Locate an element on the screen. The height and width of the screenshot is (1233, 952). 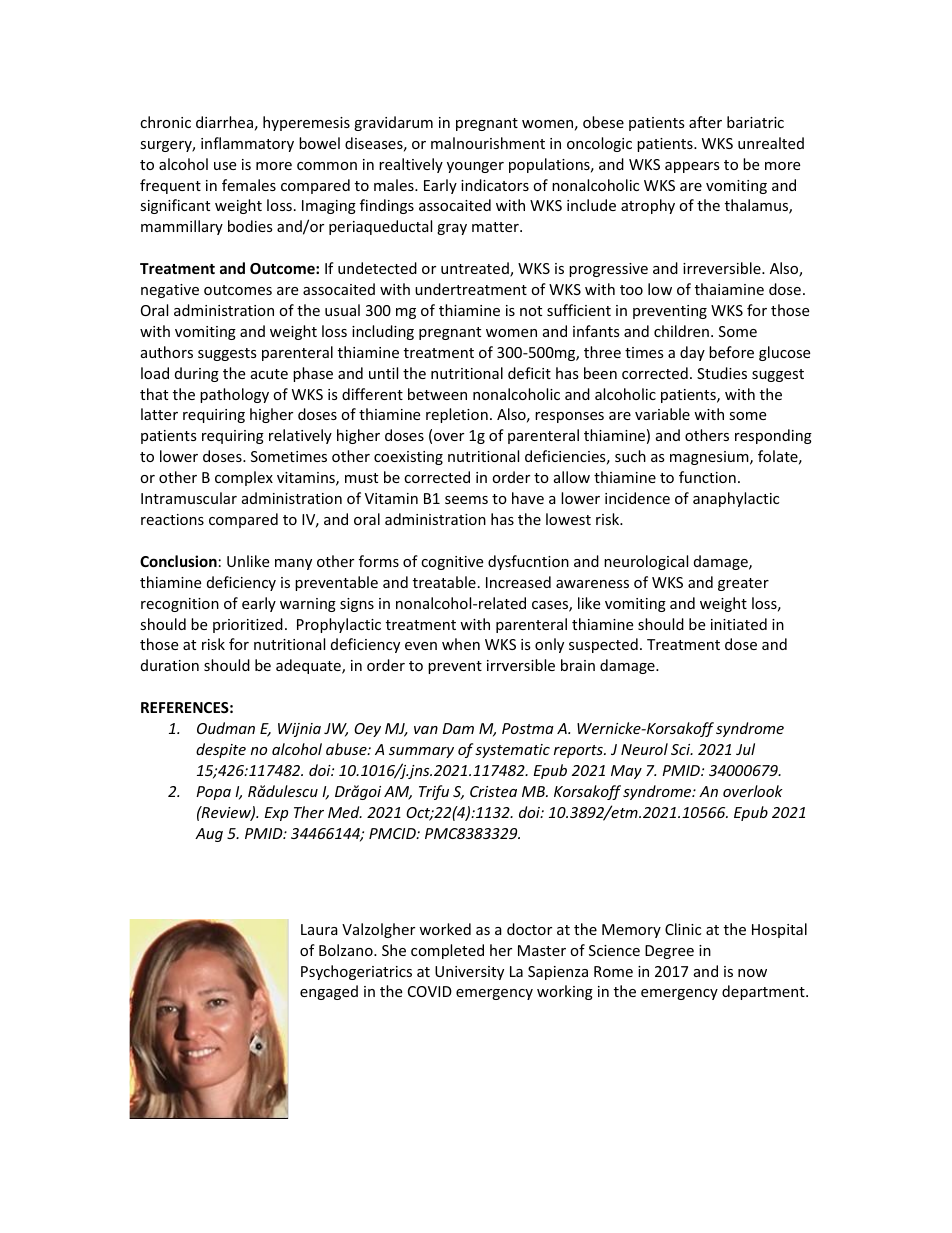
malnourishment is located at coordinates (488, 143).
